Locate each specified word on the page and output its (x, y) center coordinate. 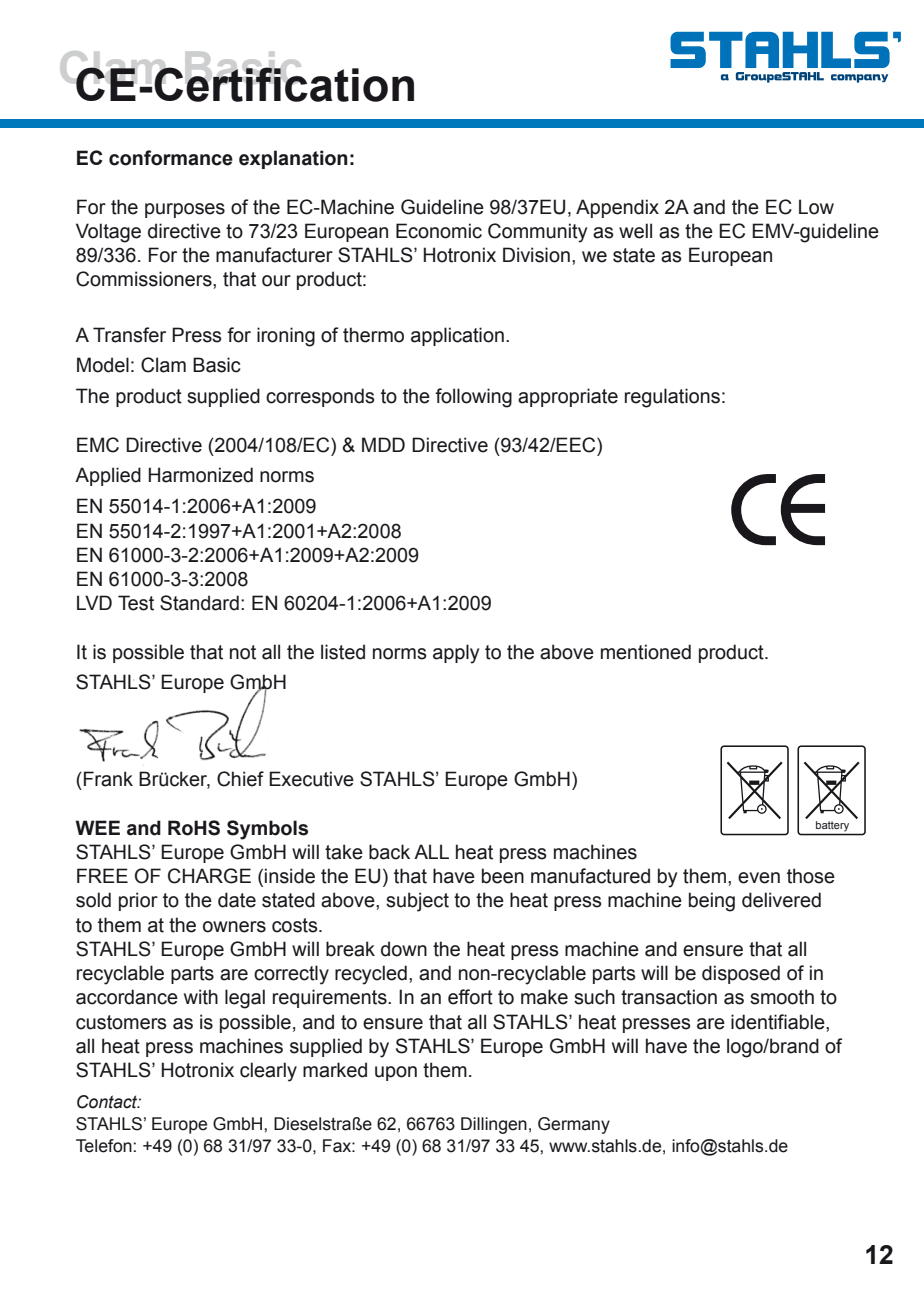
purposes (185, 210)
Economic (439, 231)
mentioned (646, 652)
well (635, 231)
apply (456, 654)
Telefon (104, 1146)
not (243, 652)
